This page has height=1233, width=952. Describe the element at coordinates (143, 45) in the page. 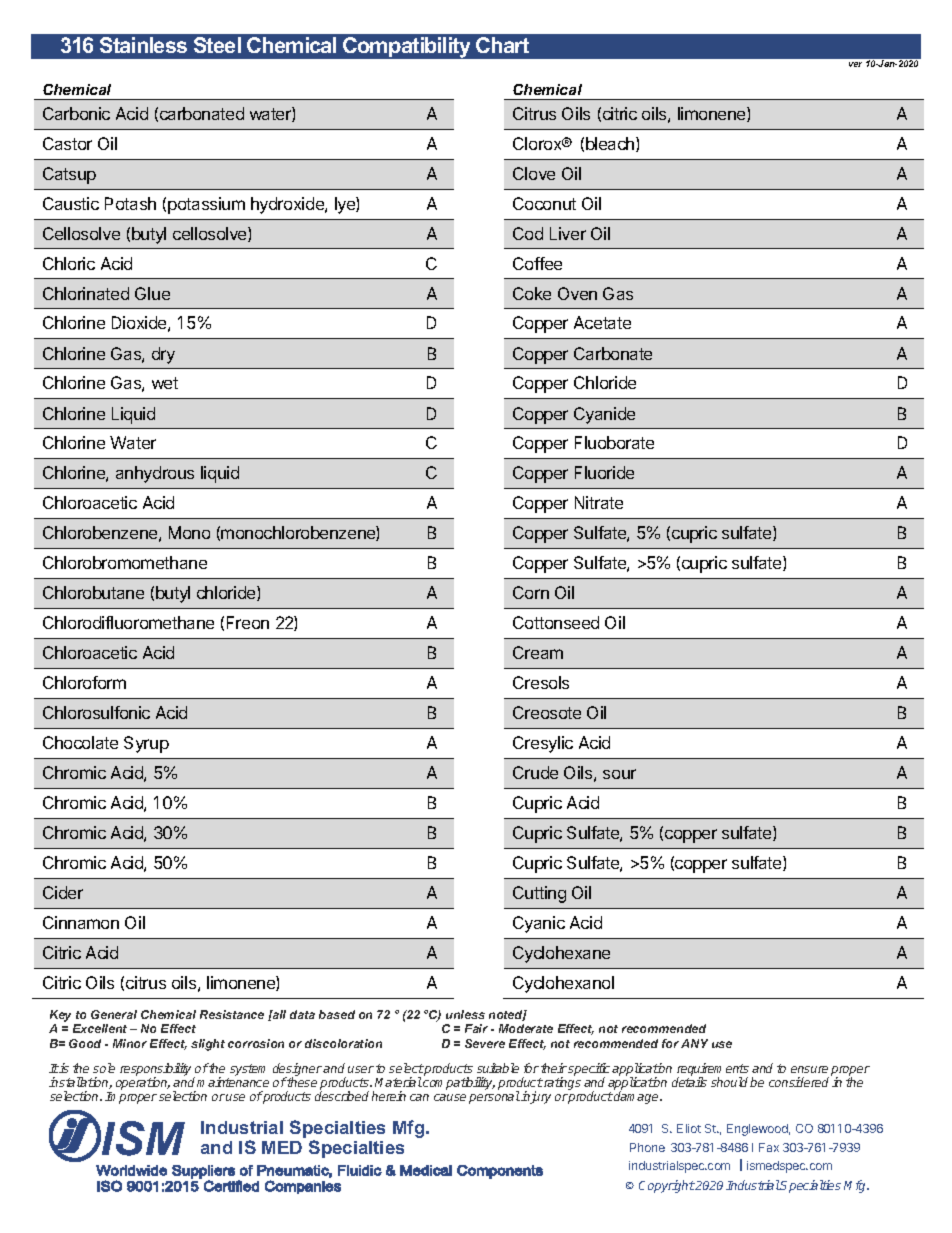

I see `Stainless` at that location.
